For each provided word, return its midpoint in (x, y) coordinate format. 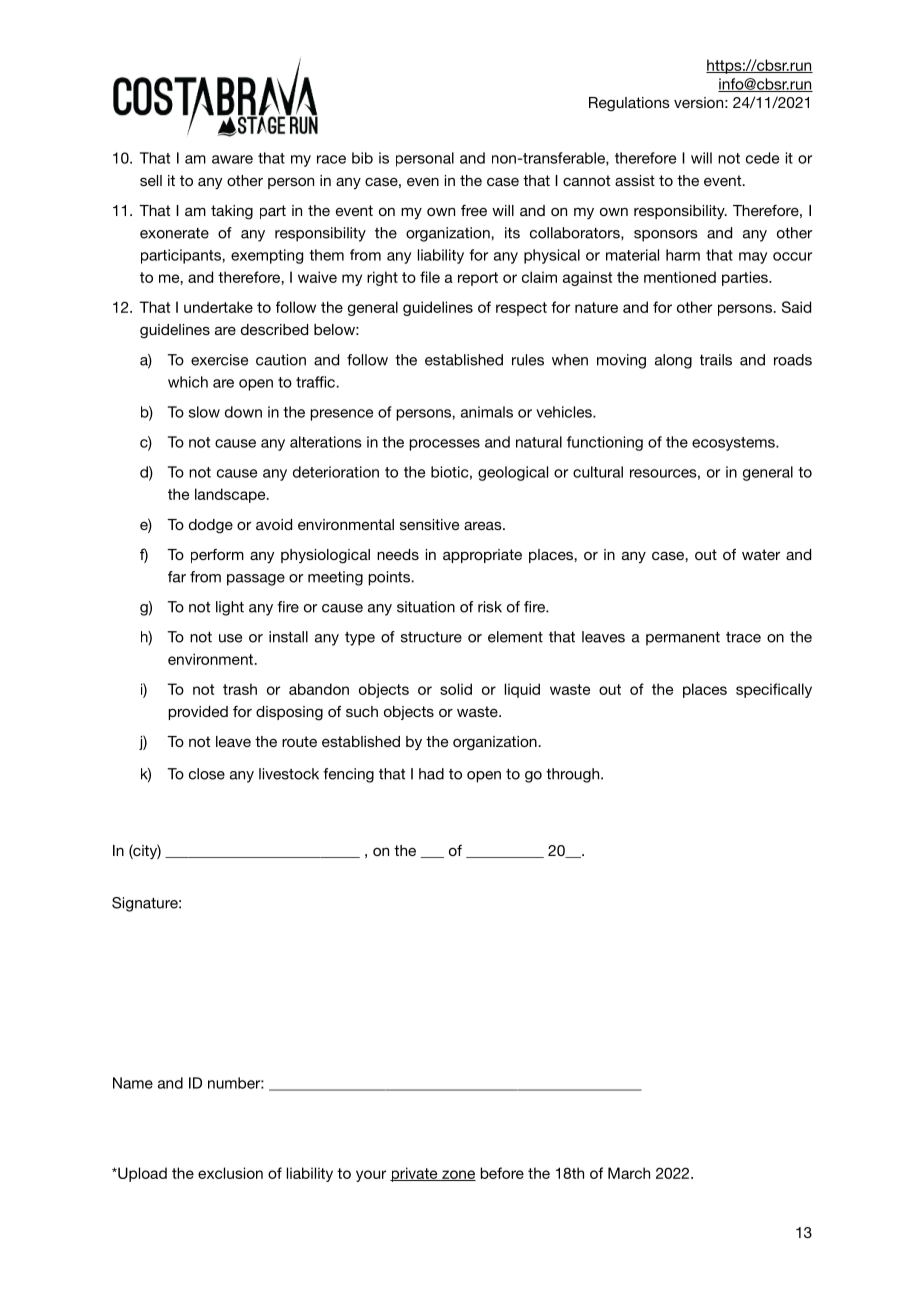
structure (431, 637)
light (230, 608)
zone (458, 1175)
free (474, 210)
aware (232, 159)
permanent (683, 639)
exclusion (230, 1173)
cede (762, 158)
